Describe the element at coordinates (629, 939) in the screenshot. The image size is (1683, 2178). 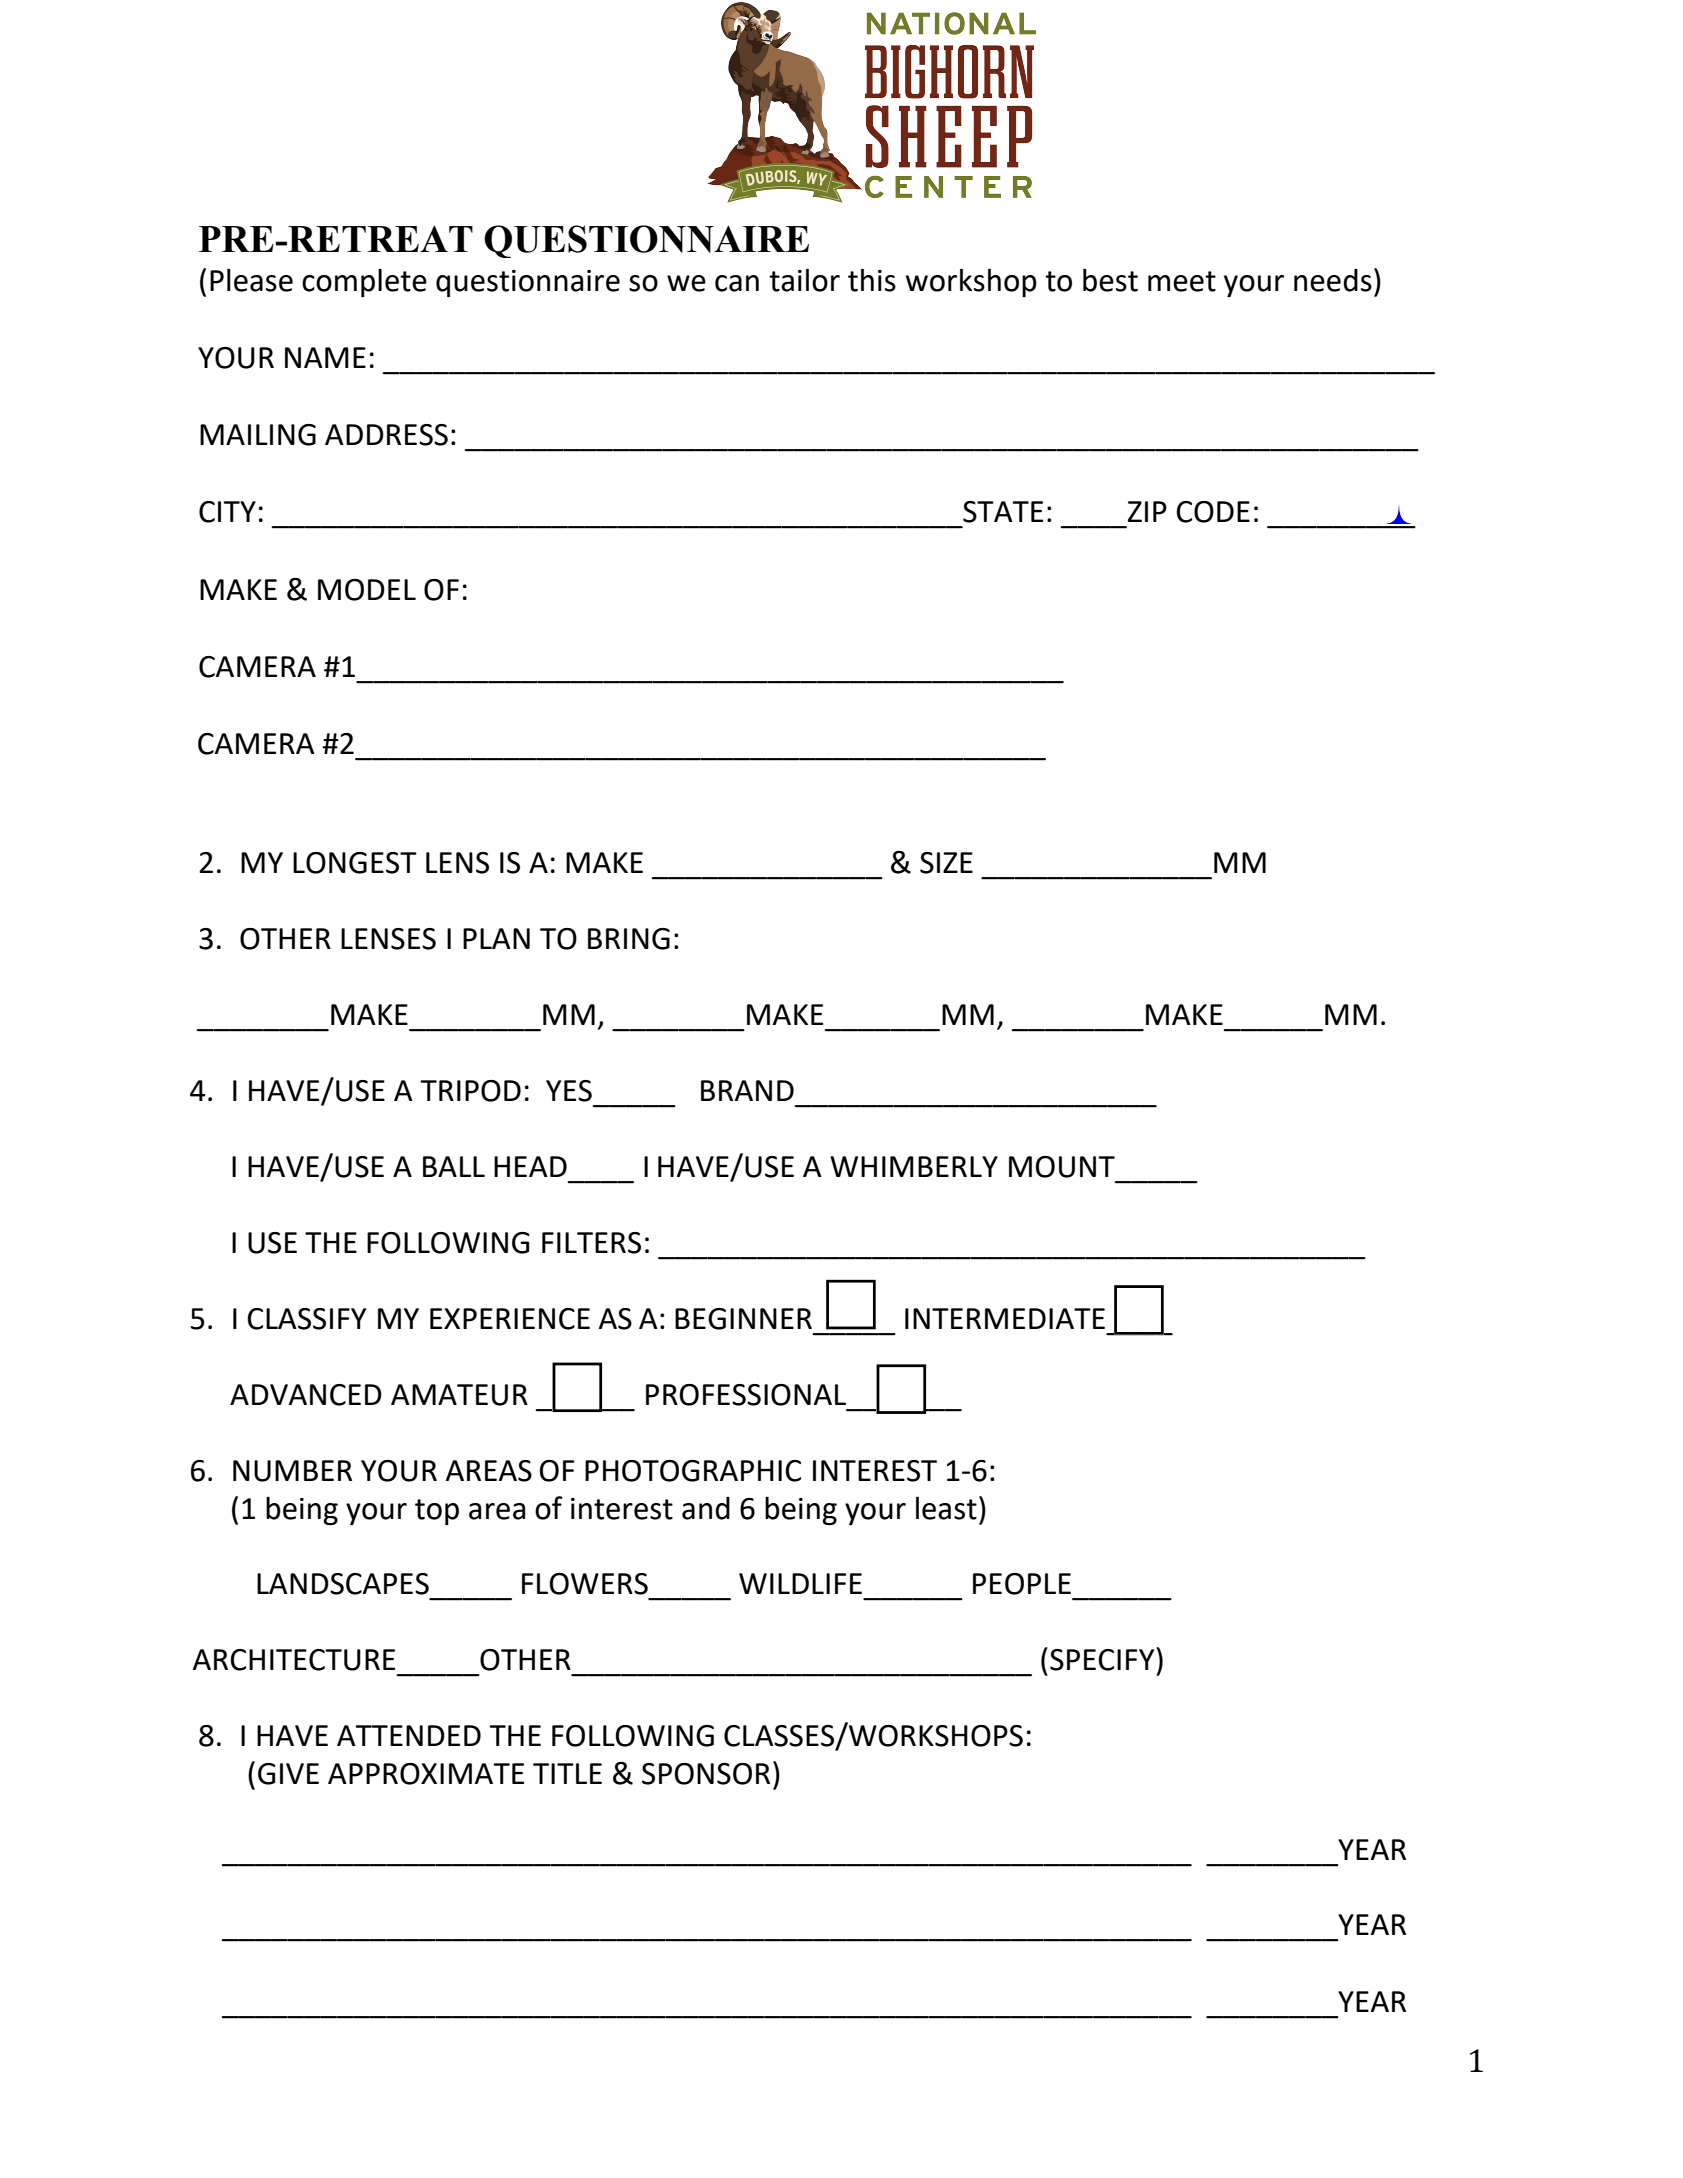
I see `BRING` at that location.
